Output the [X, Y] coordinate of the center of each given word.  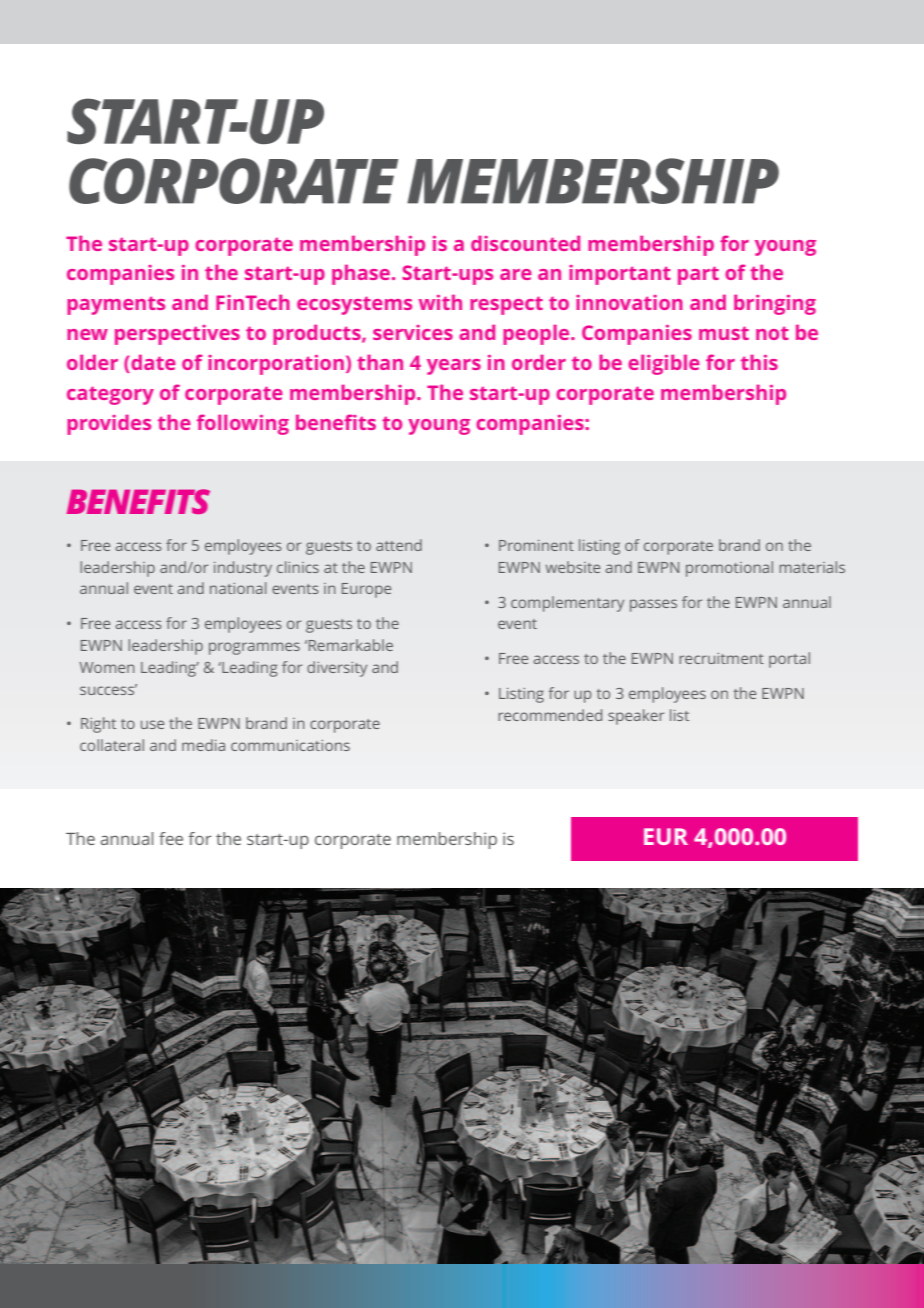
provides [109, 424]
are [516, 274]
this [759, 362]
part [698, 275]
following [243, 424]
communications [290, 745]
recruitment [721, 658]
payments [116, 305]
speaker [636, 717]
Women [107, 667]
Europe [366, 590]
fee [171, 838]
